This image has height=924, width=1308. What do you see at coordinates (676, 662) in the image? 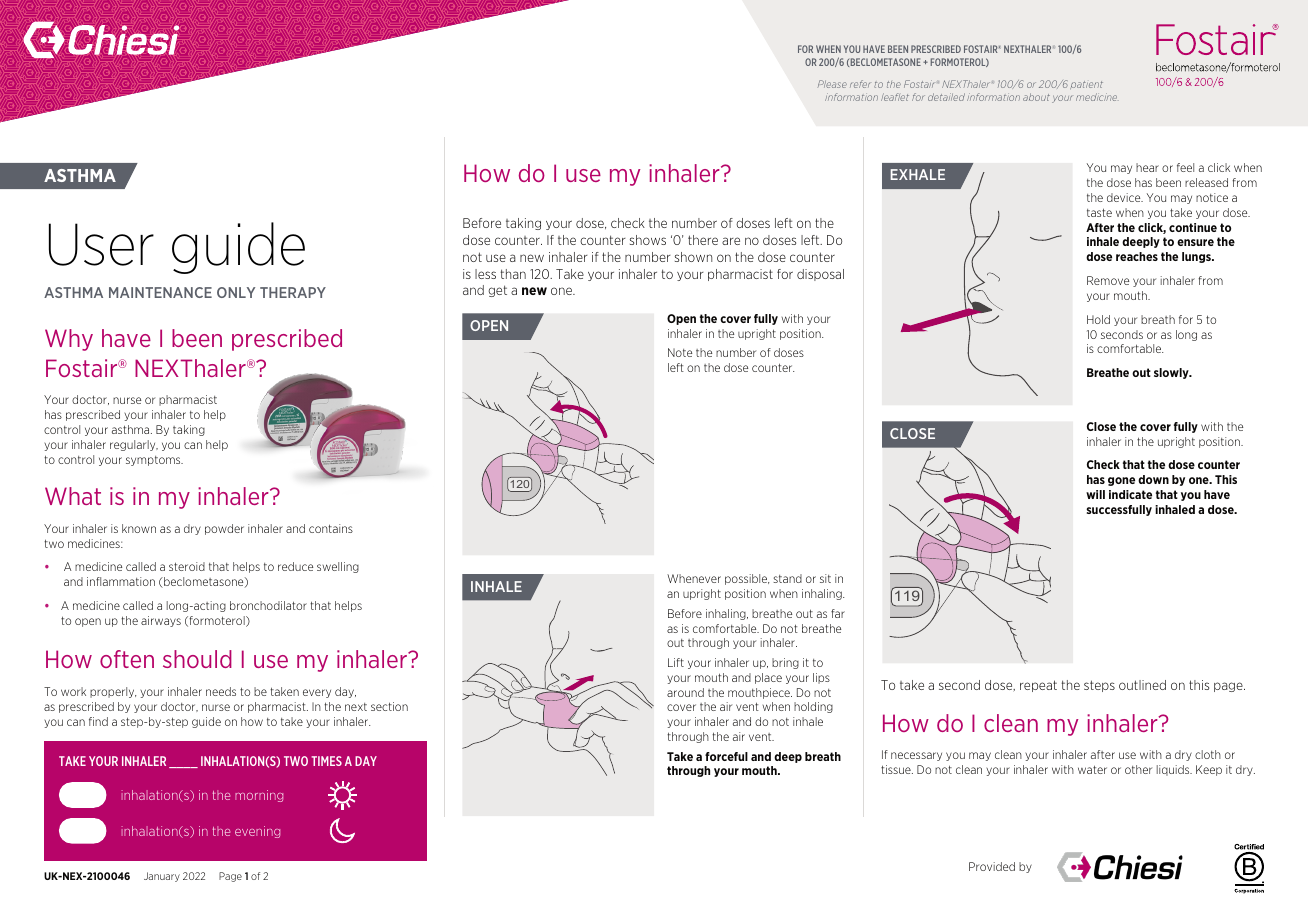
I see `Lift` at bounding box center [676, 662].
